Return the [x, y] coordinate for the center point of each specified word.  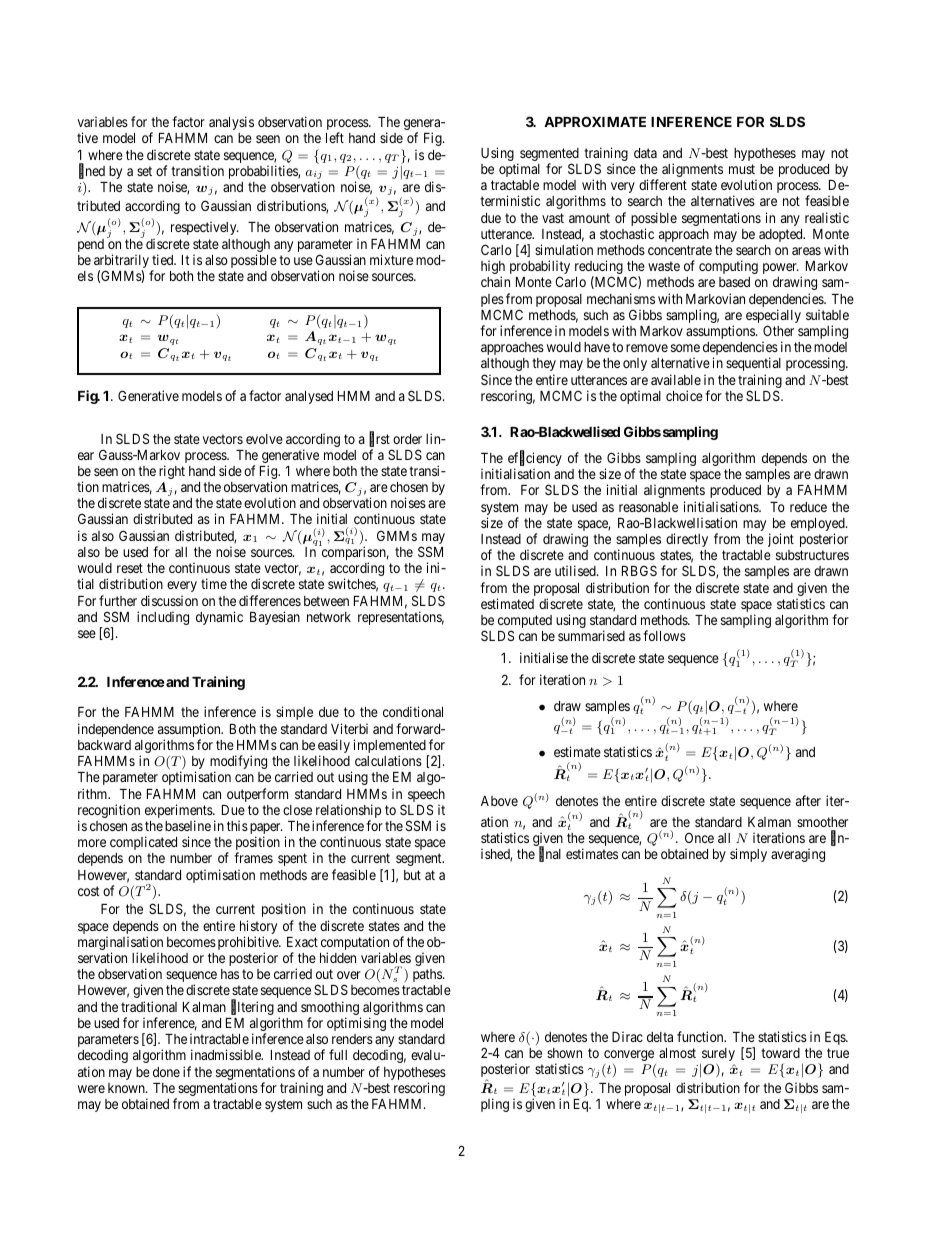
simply [748, 855]
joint [781, 540]
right [172, 472]
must [742, 169]
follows [664, 635]
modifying [238, 763]
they [544, 364]
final [550, 855]
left [335, 137]
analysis [231, 123]
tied [164, 259]
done [166, 1072]
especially [773, 317]
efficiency [535, 460]
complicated [143, 843]
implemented [391, 747]
